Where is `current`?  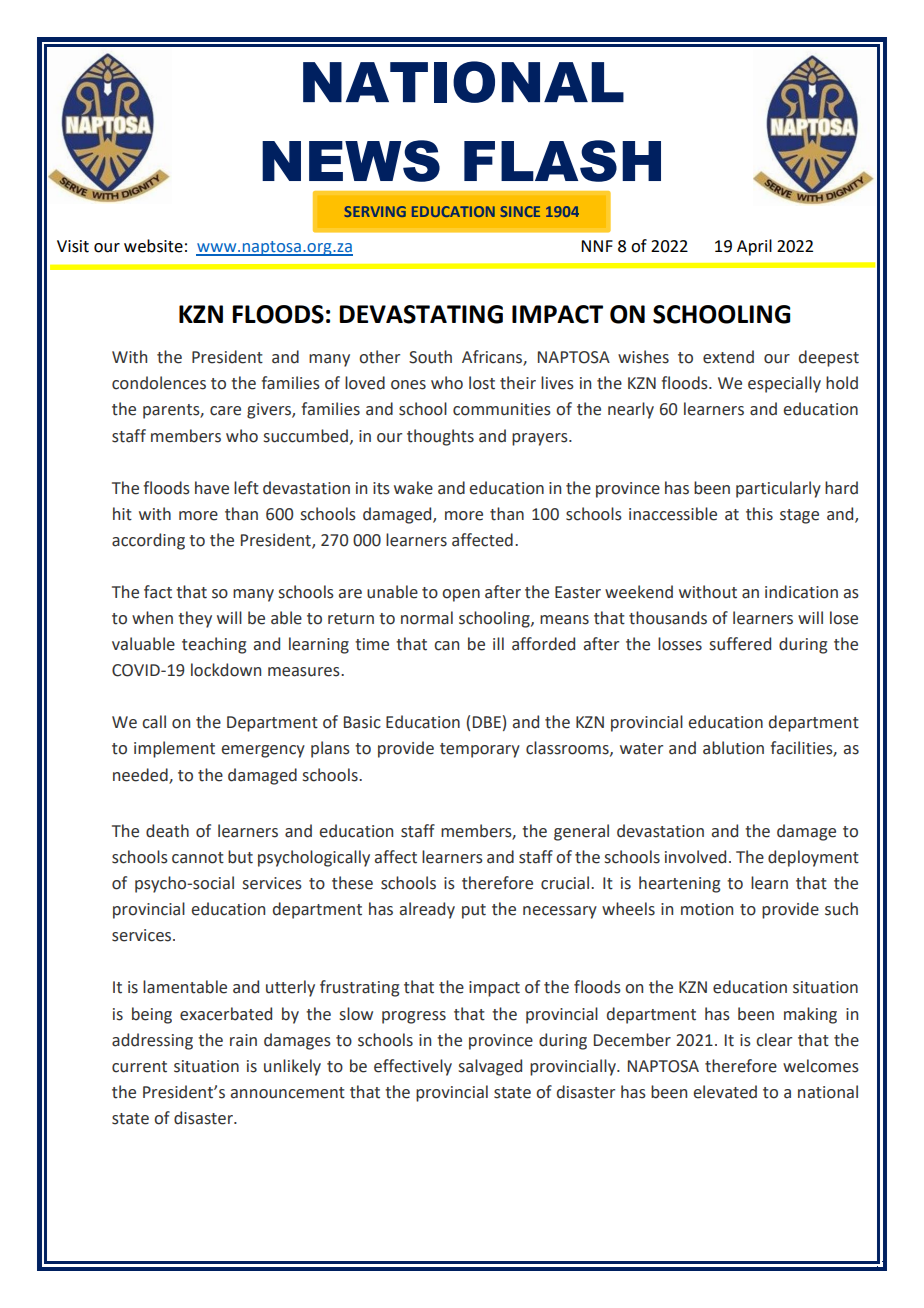 current is located at coordinates (139, 1067).
